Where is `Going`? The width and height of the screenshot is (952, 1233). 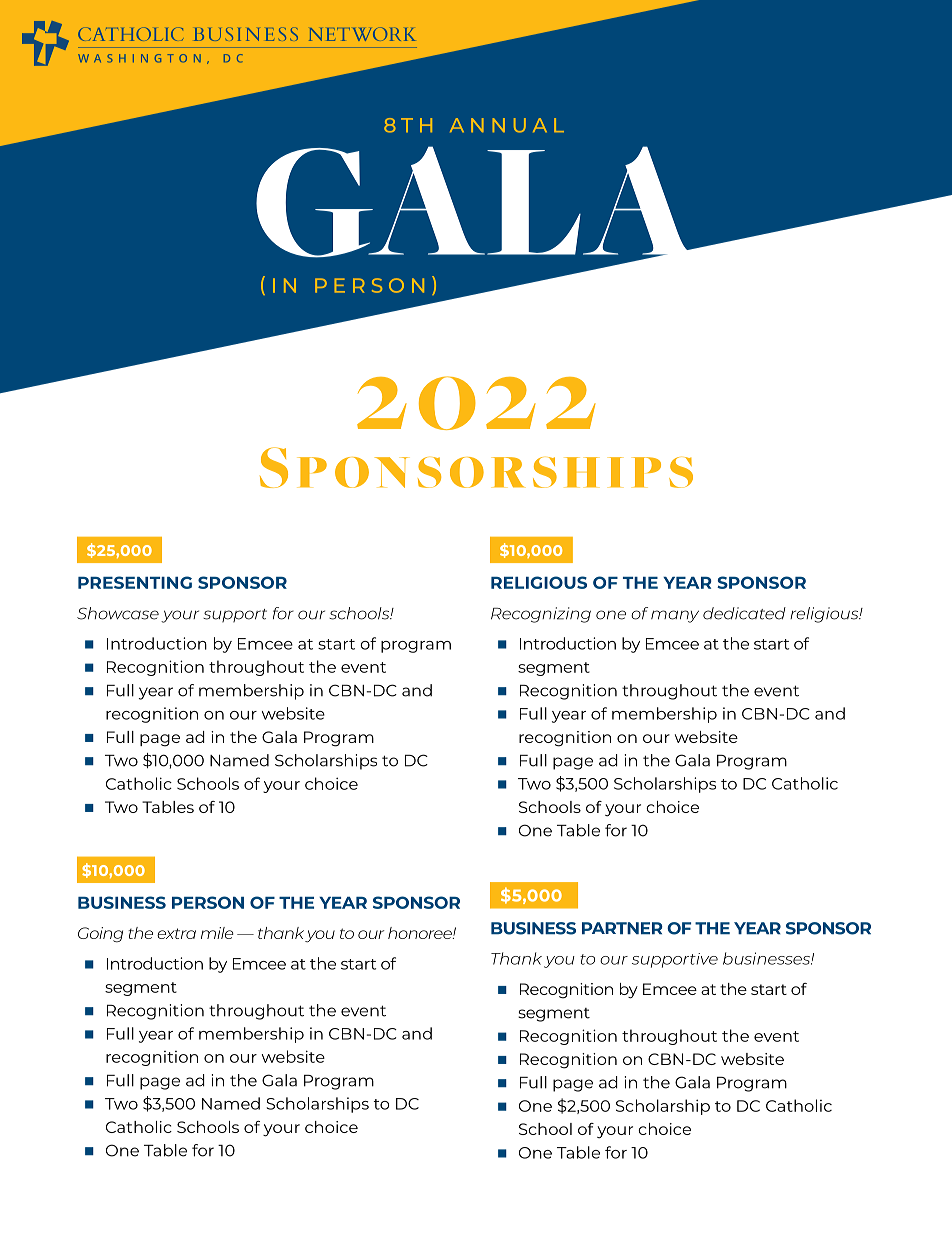 Going is located at coordinates (100, 935).
